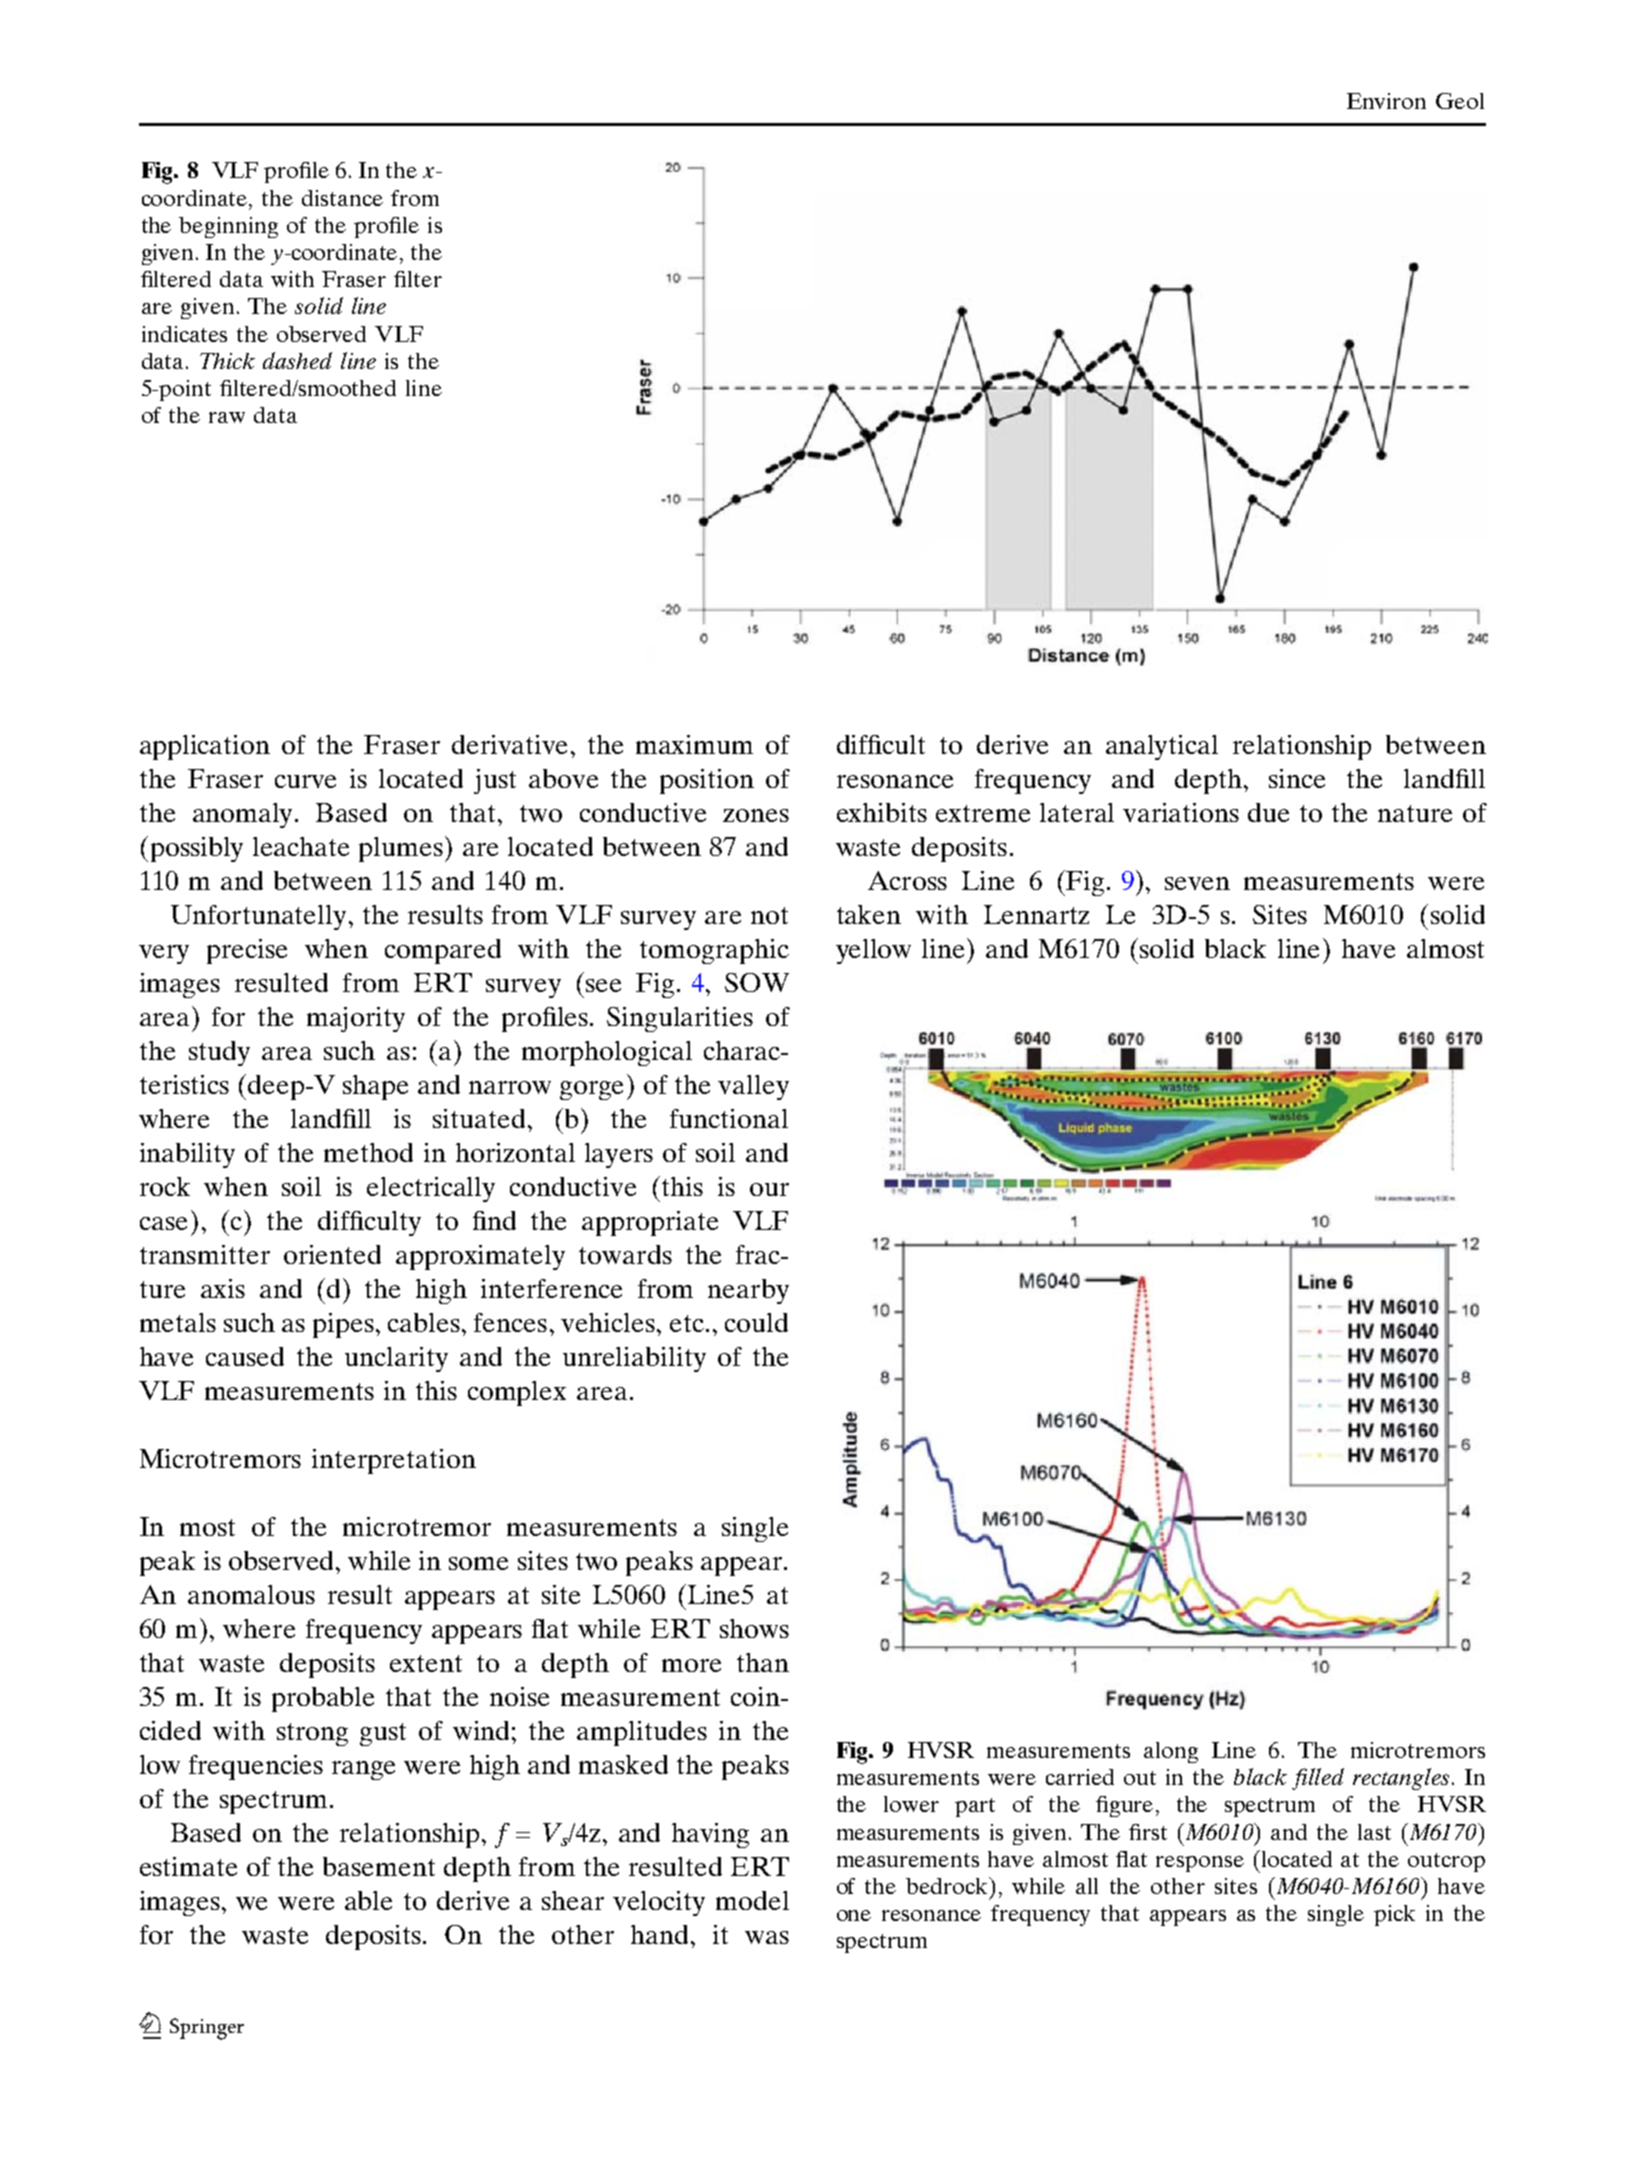 This screenshot has height=2159, width=1625. What do you see at coordinates (752, 1900) in the screenshot?
I see `model` at bounding box center [752, 1900].
